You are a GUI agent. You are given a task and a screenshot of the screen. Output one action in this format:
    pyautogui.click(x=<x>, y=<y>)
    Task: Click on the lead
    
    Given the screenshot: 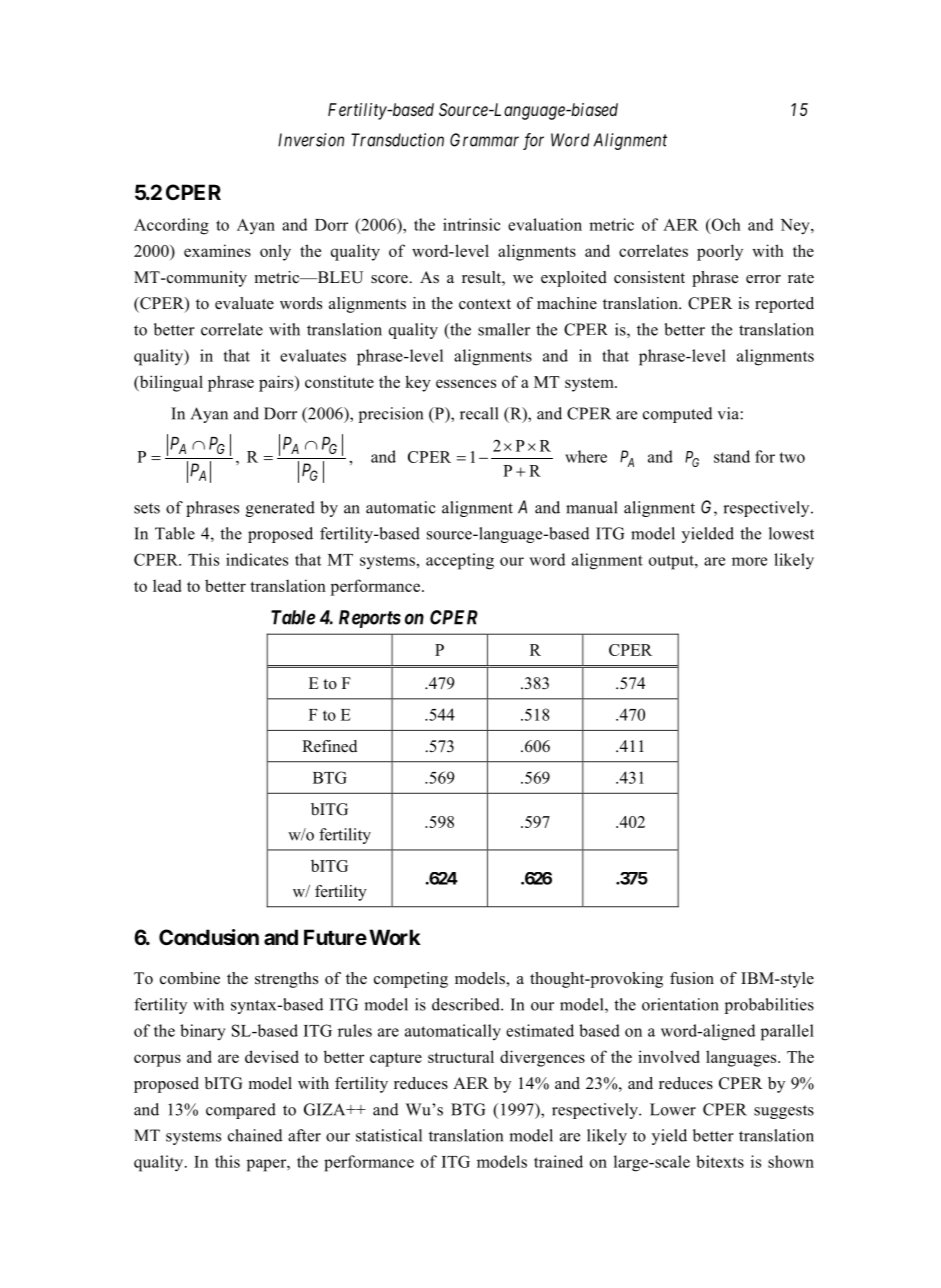 What is the action you would take?
    pyautogui.click(x=167, y=585)
